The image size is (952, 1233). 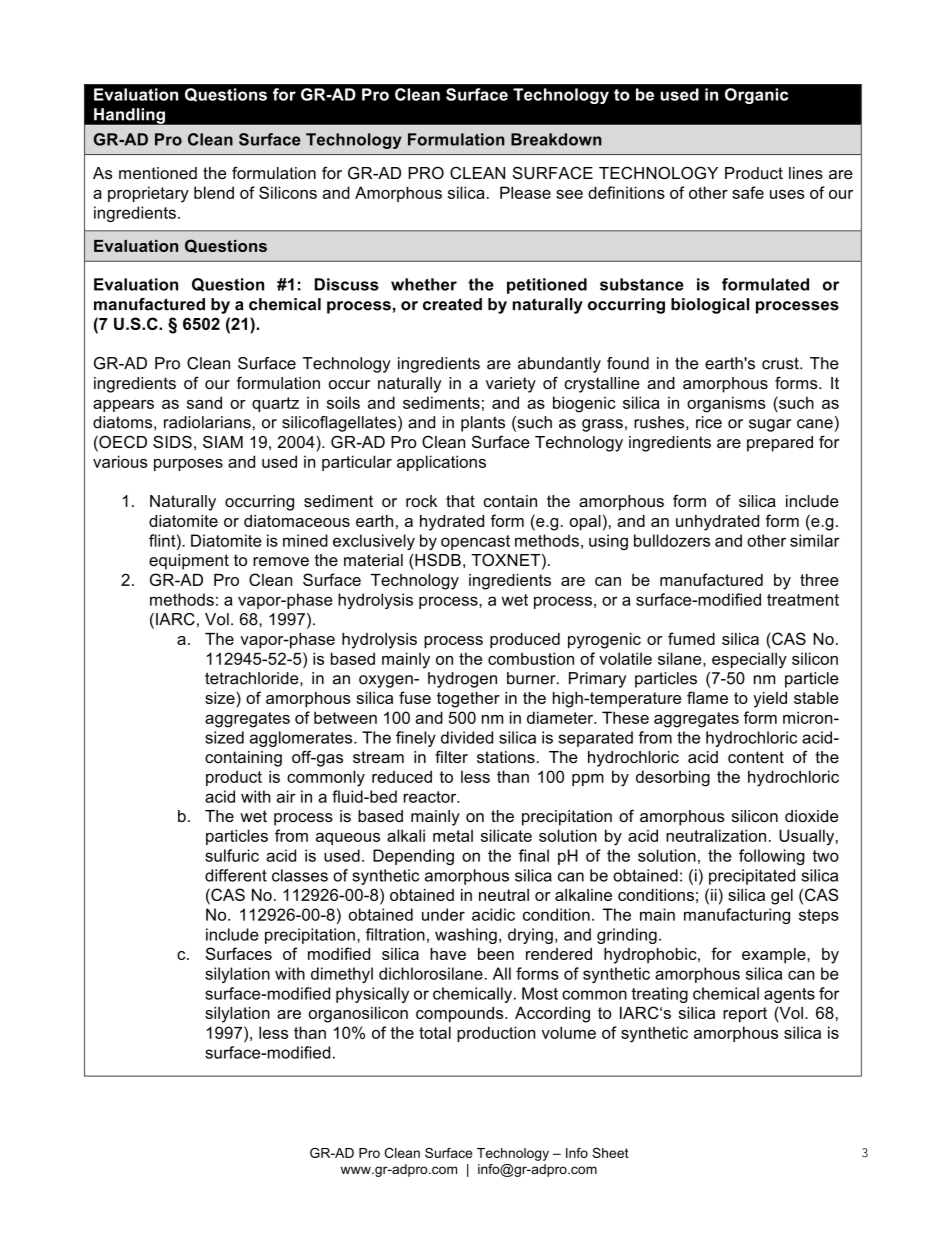 I want to click on Sheet, so click(x=610, y=1153).
